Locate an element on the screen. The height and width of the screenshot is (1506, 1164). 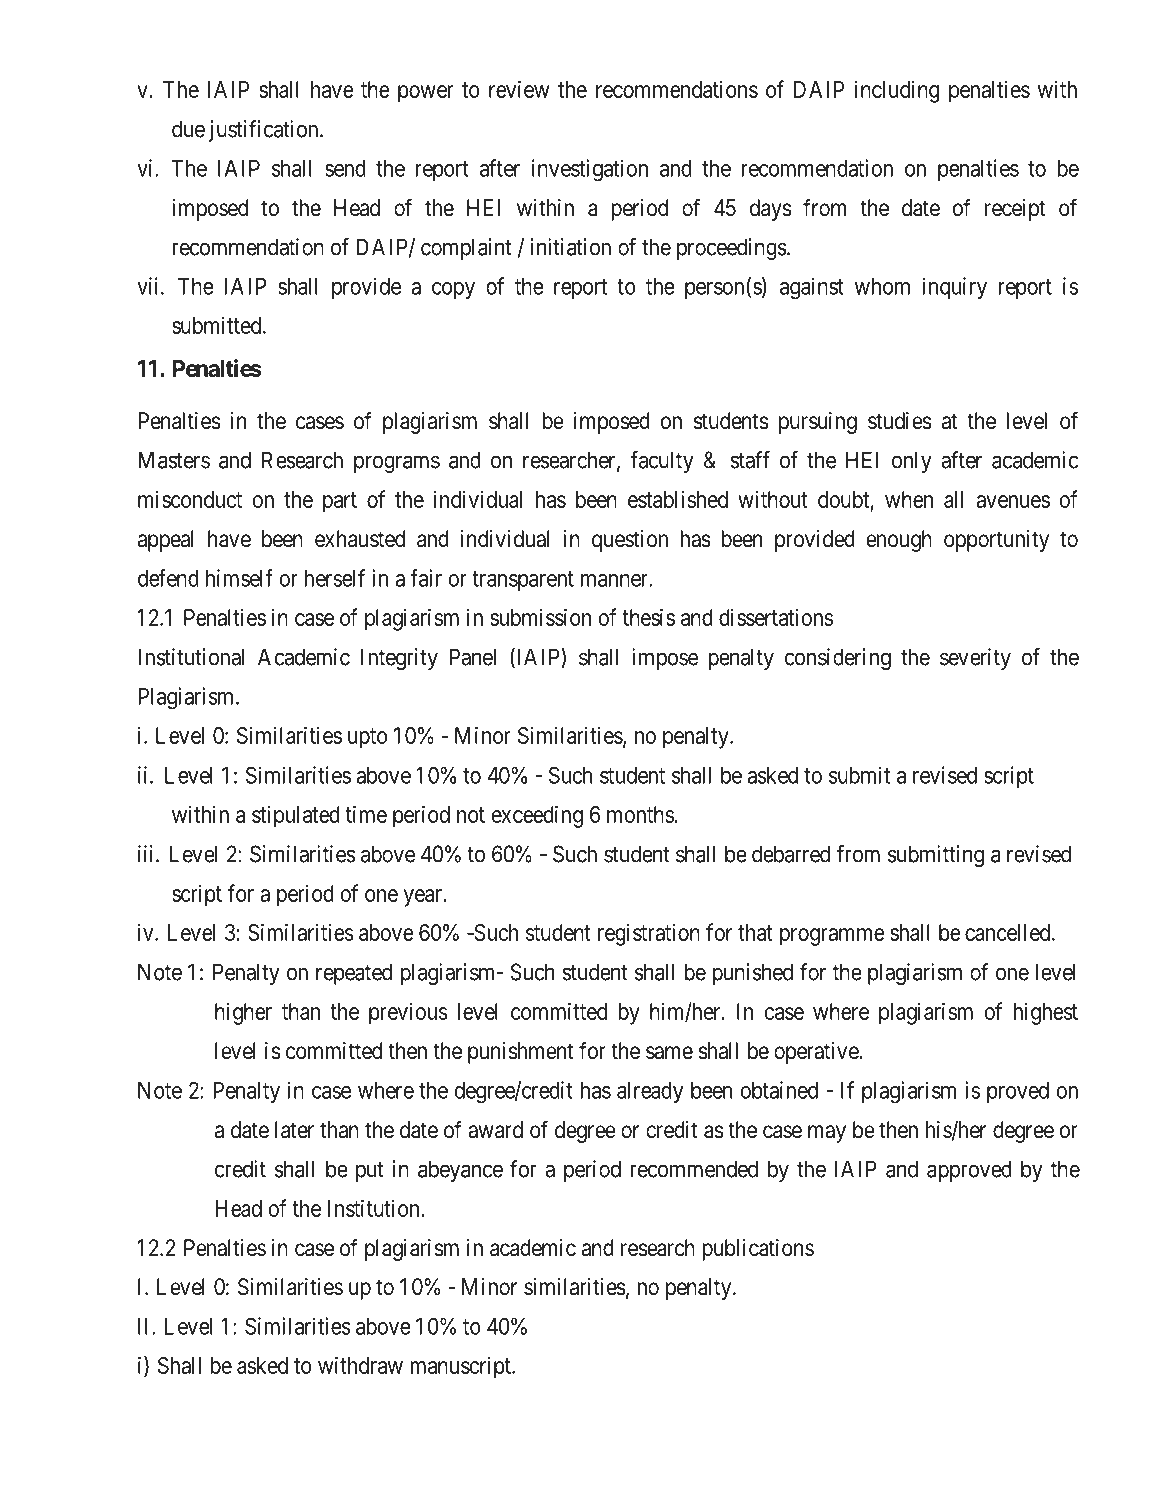
registration is located at coordinates (649, 934).
